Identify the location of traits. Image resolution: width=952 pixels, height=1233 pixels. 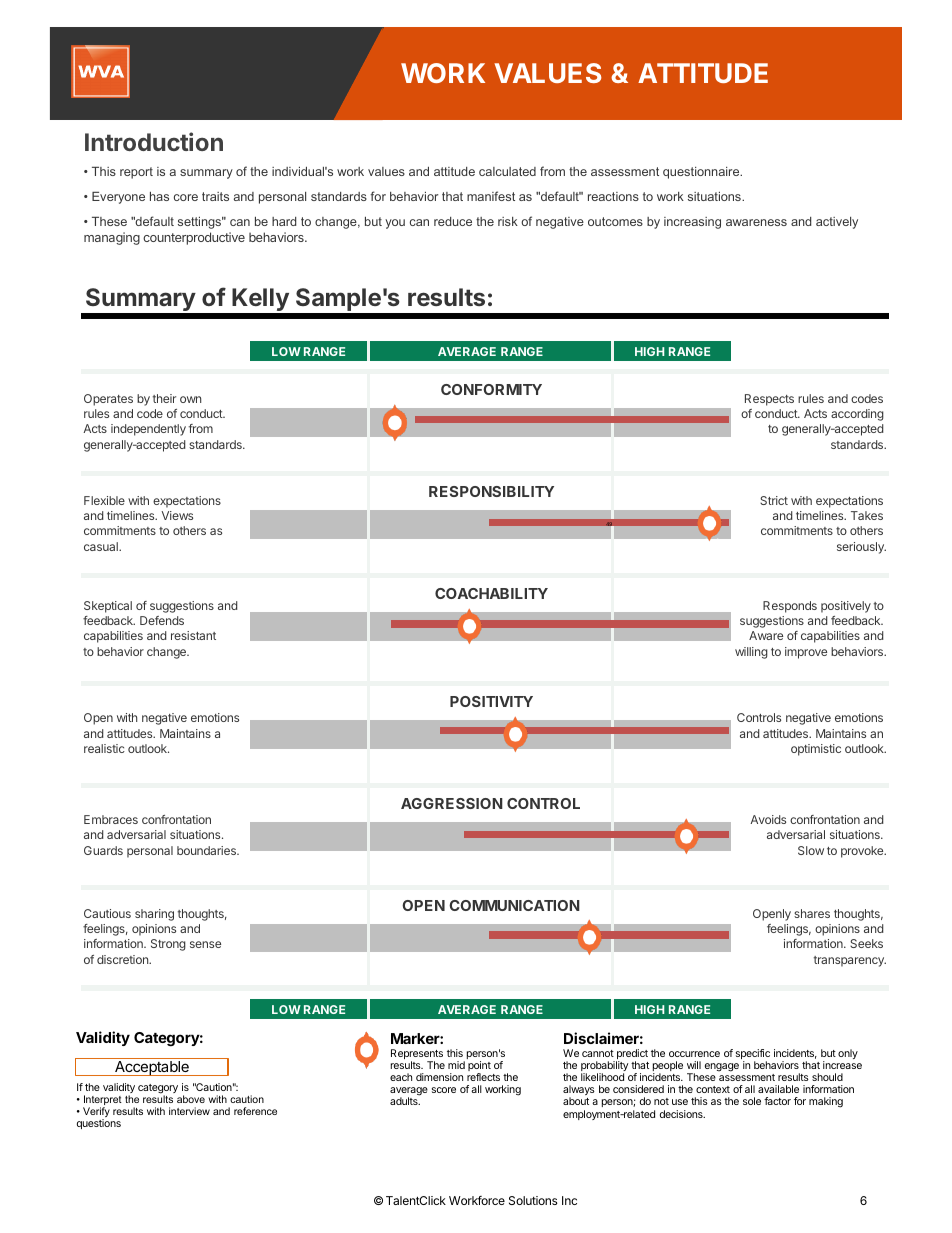
(215, 196).
